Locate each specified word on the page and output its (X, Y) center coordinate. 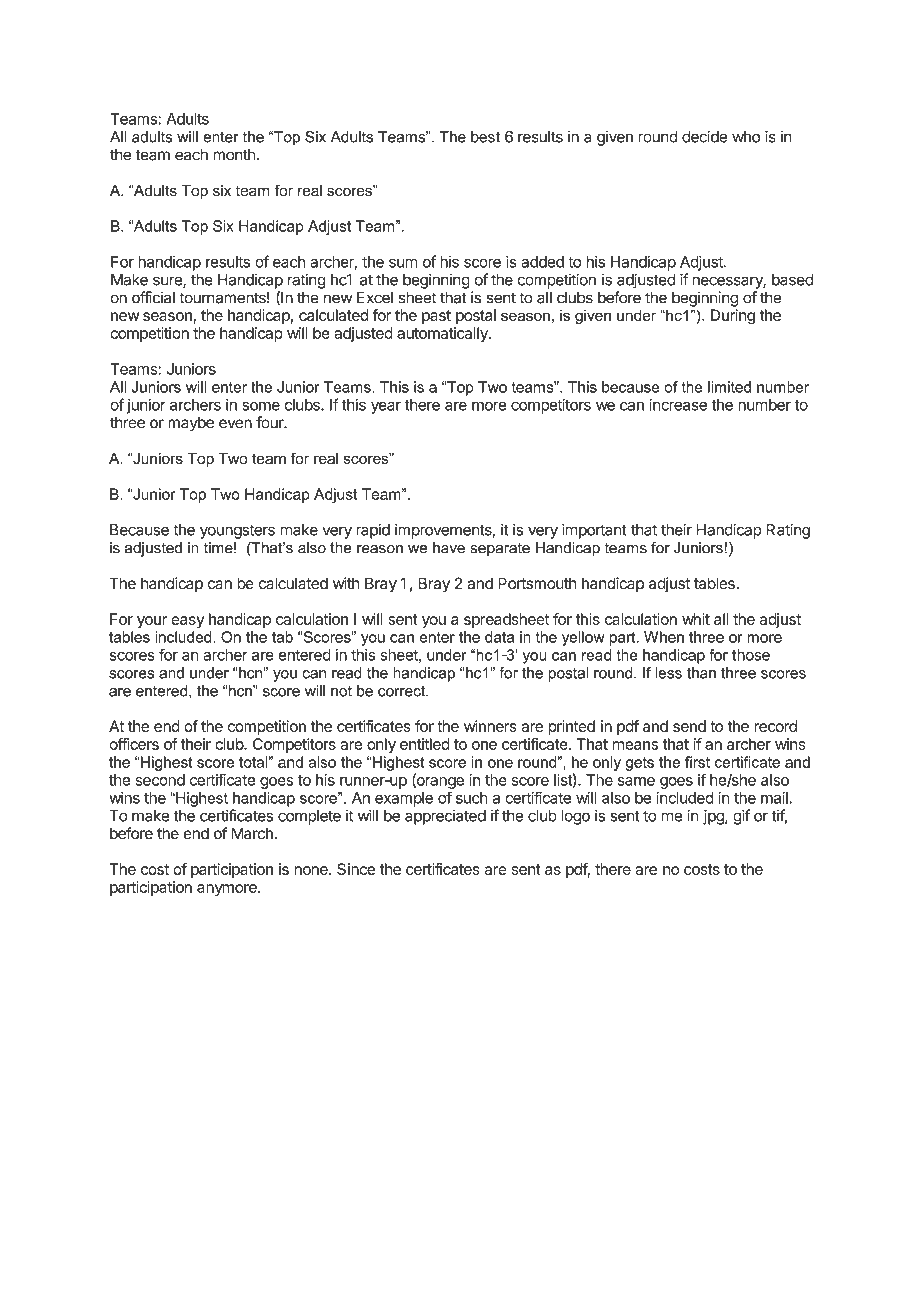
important (594, 531)
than (701, 673)
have (449, 548)
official (153, 297)
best (486, 137)
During (733, 317)
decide (704, 136)
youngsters (237, 531)
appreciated (445, 817)
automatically (443, 334)
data (499, 637)
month (234, 155)
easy (187, 622)
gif (741, 817)
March (252, 833)
